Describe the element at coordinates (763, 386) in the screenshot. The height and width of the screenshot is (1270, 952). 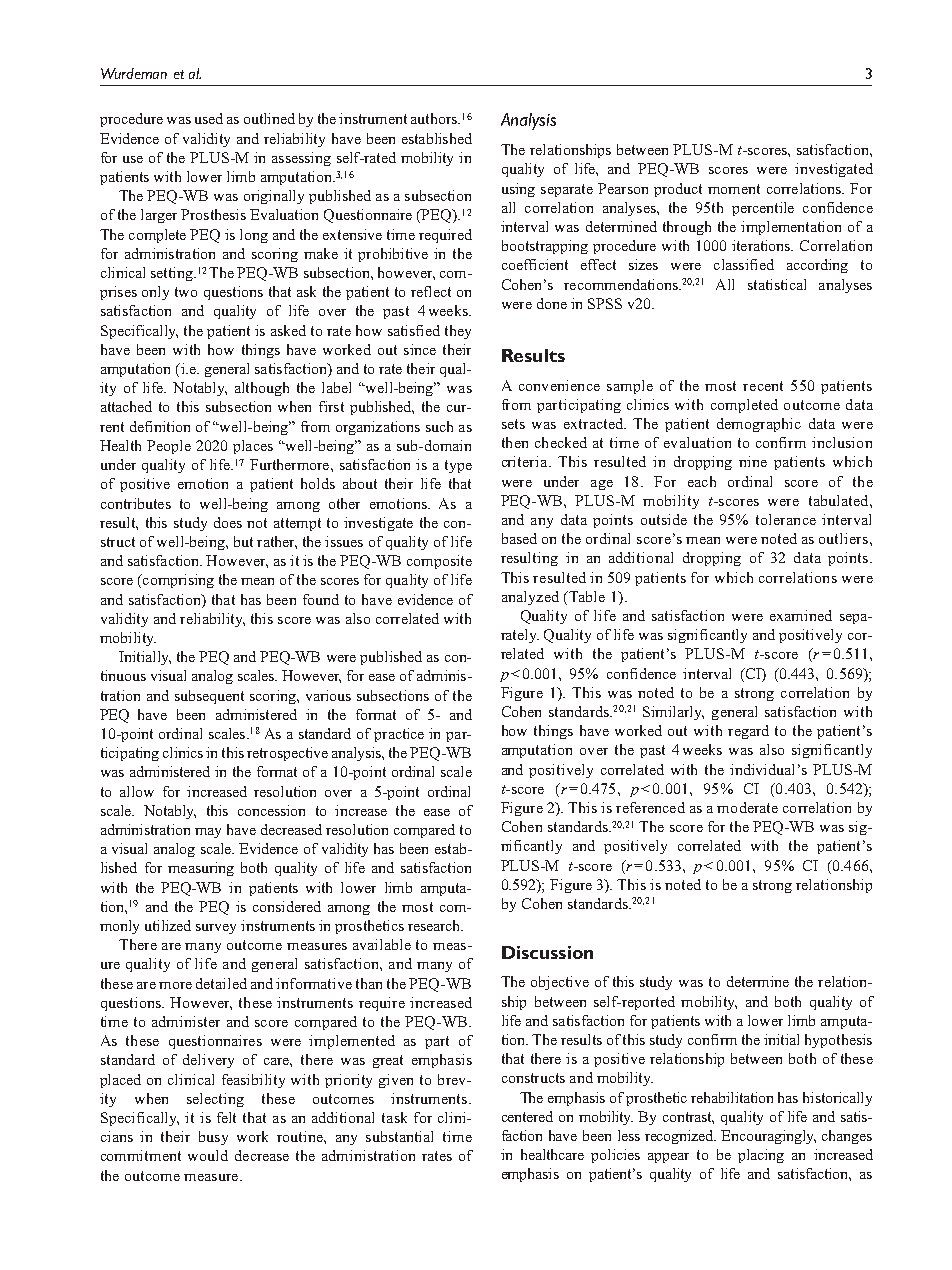
I see `recent` at that location.
